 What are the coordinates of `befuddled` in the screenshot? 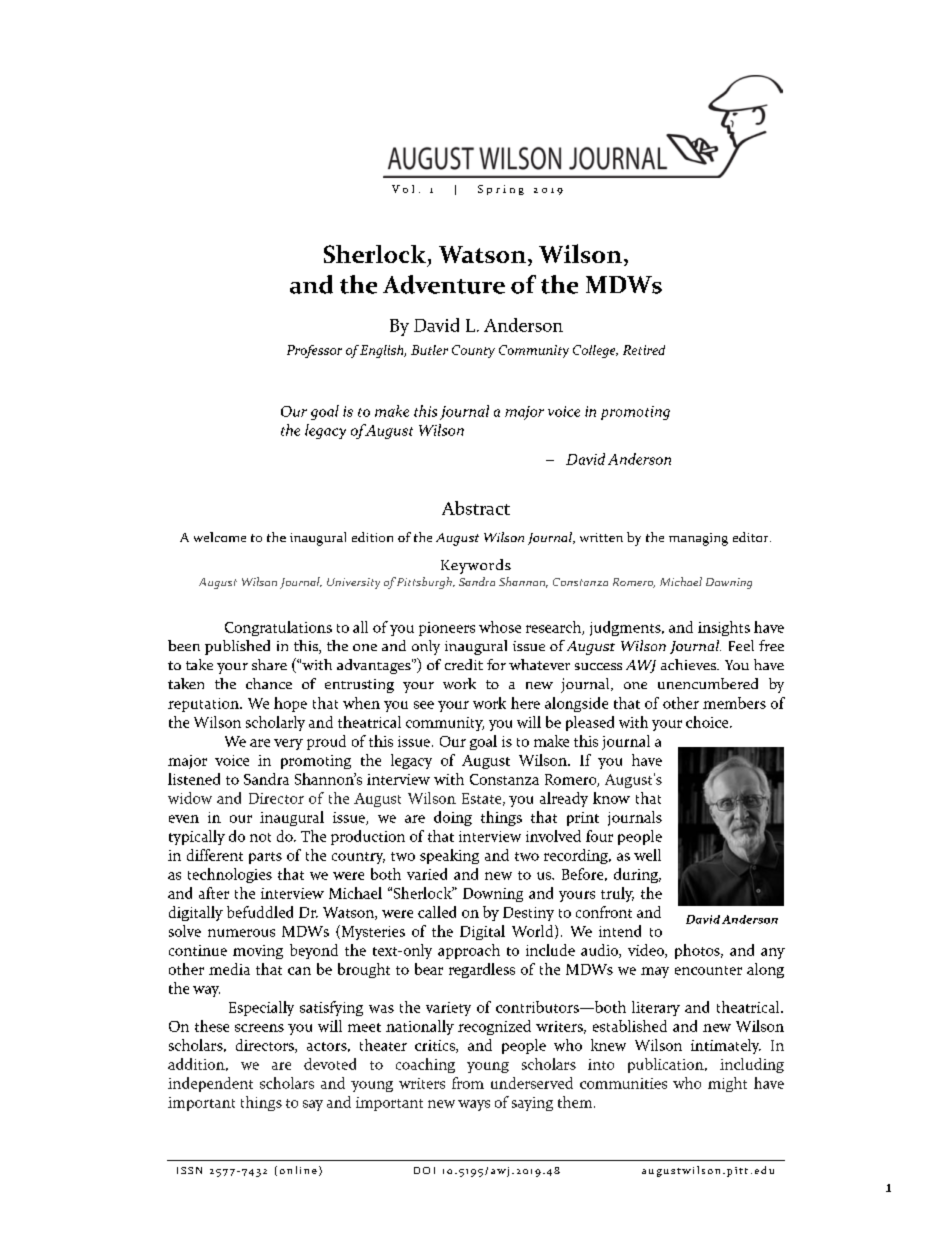 It's located at (260, 912).
